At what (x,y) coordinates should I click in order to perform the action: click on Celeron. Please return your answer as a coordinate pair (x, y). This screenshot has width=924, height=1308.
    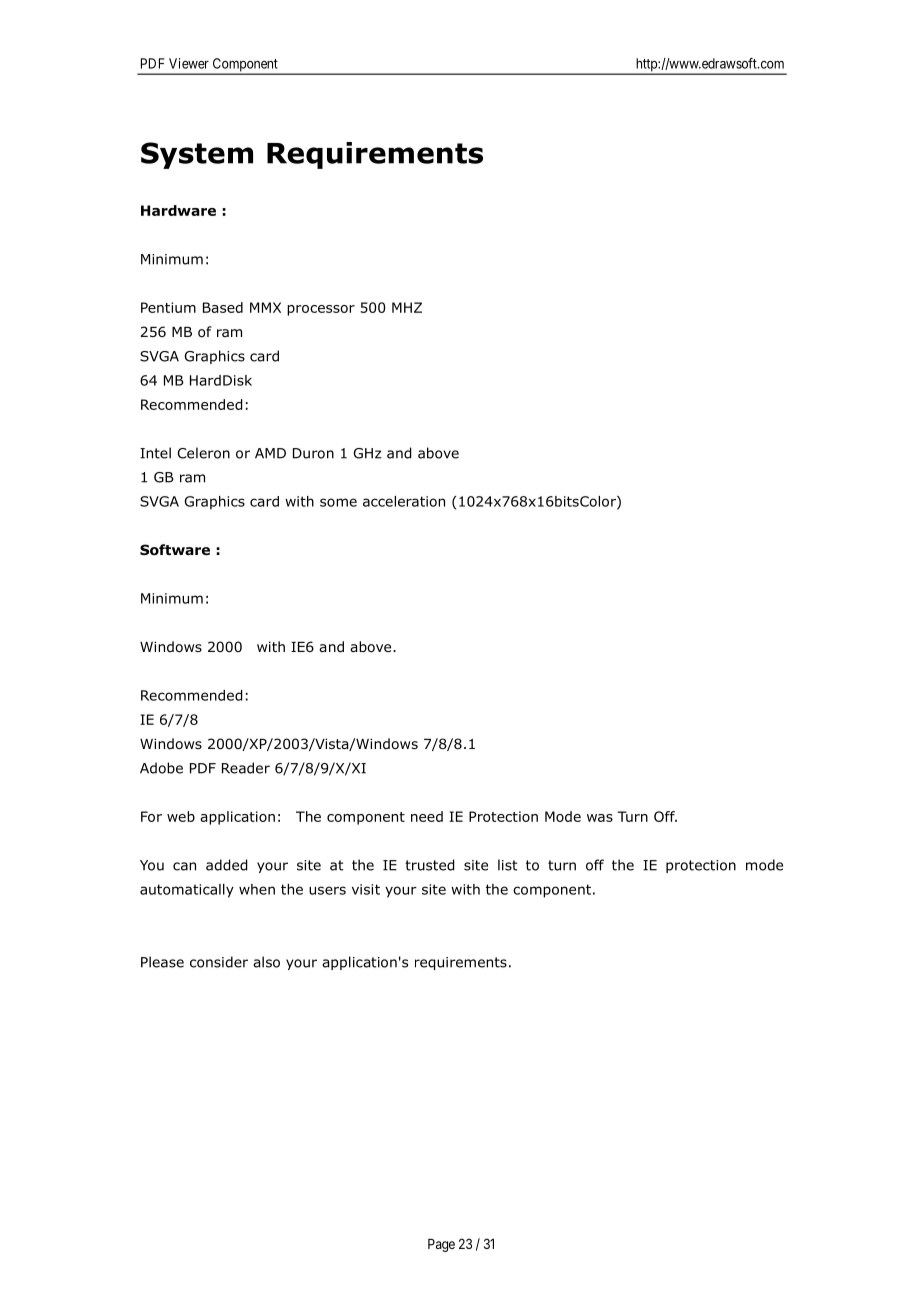
    Looking at the image, I should click on (203, 453).
